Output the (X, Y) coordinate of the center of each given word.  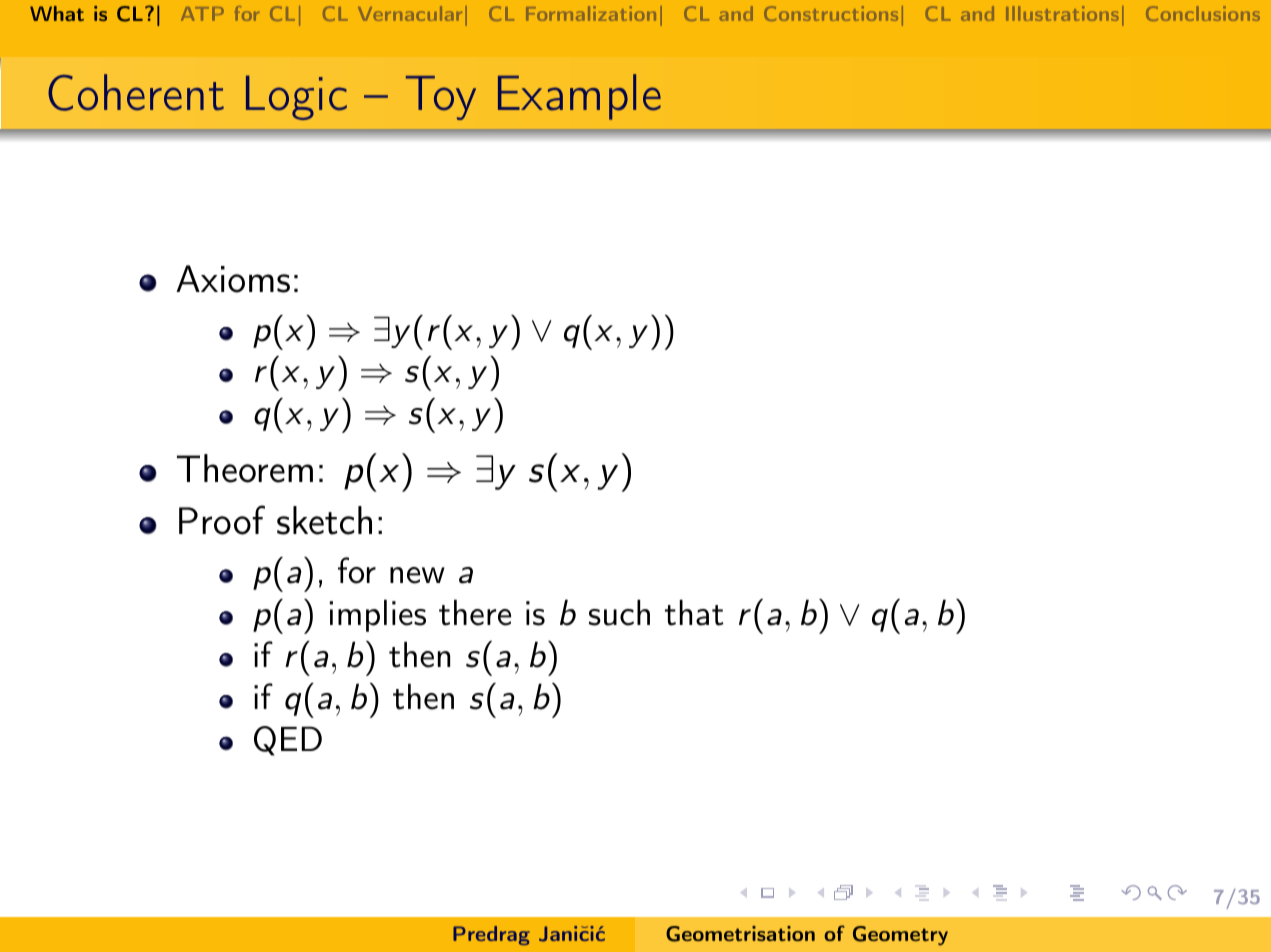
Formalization (591, 13)
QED (288, 741)
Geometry (900, 935)
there (475, 612)
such (619, 612)
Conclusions (1203, 13)
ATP (202, 14)
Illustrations (1062, 13)
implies (378, 615)
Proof (222, 520)
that (694, 612)
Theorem (245, 468)
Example (579, 97)
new (417, 575)
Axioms (233, 279)
